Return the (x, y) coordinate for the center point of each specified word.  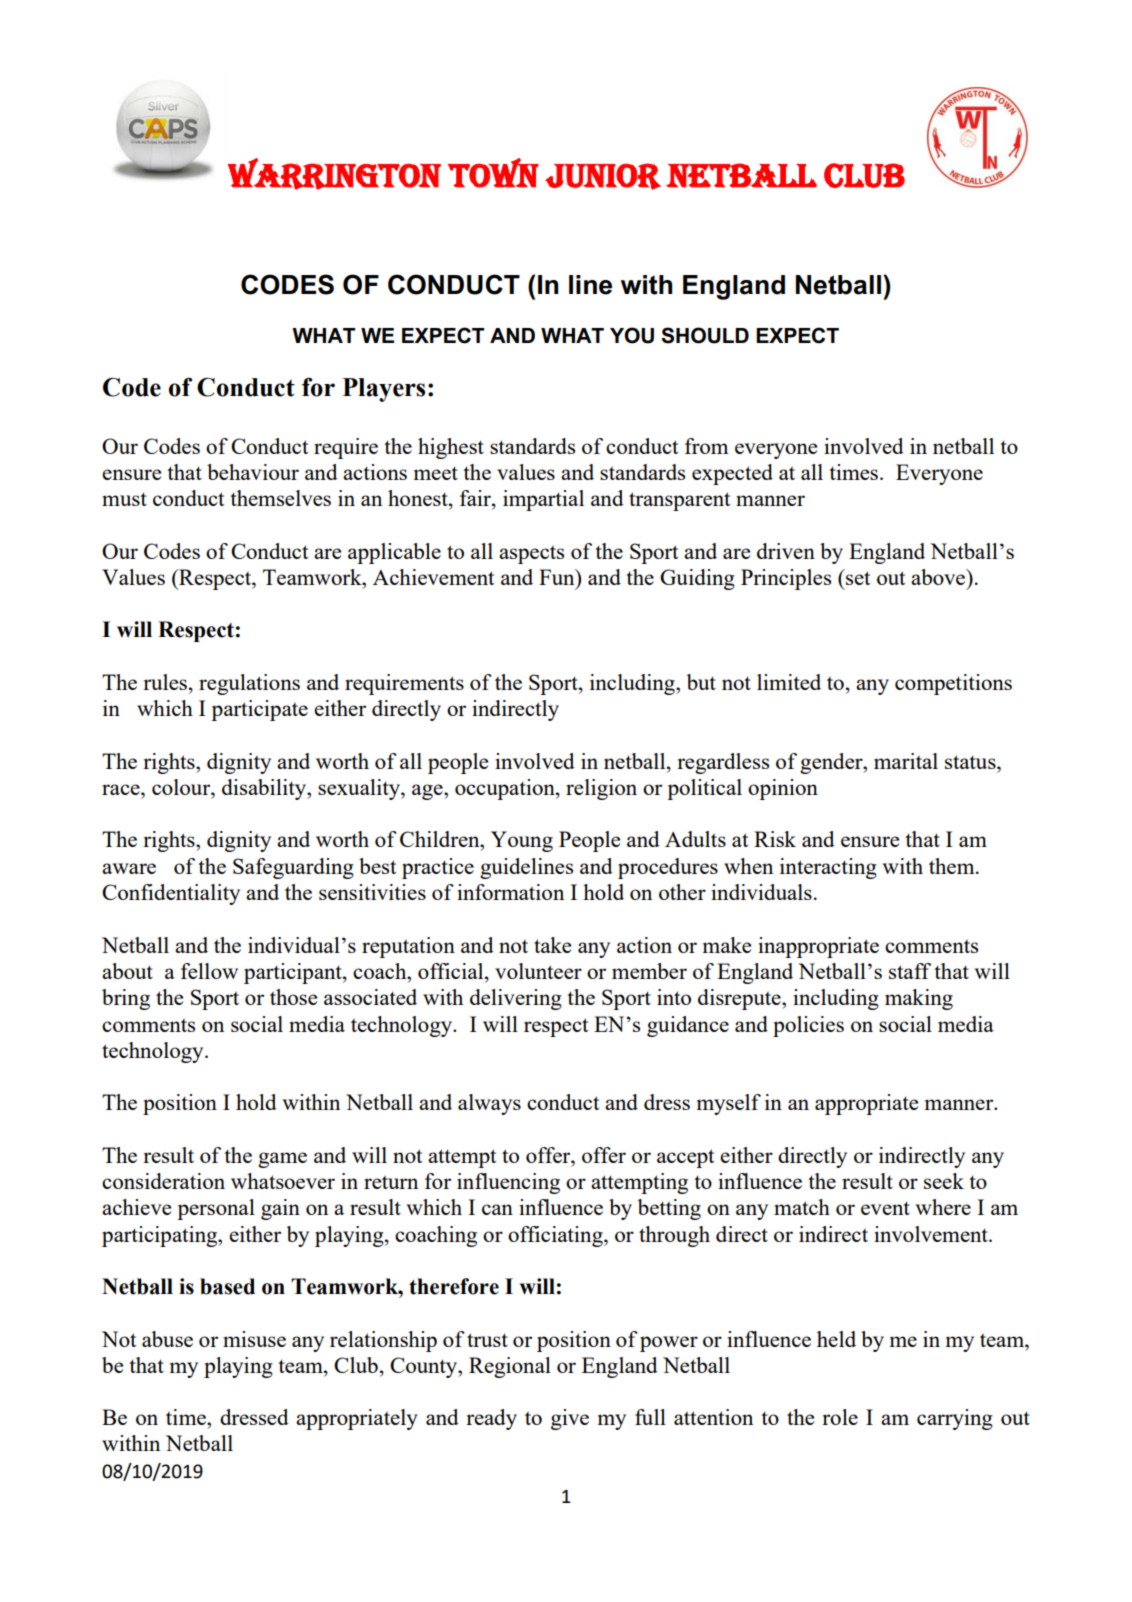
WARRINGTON (334, 174)
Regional (510, 1367)
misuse (254, 1339)
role (840, 1417)
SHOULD (705, 335)
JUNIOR (603, 176)
